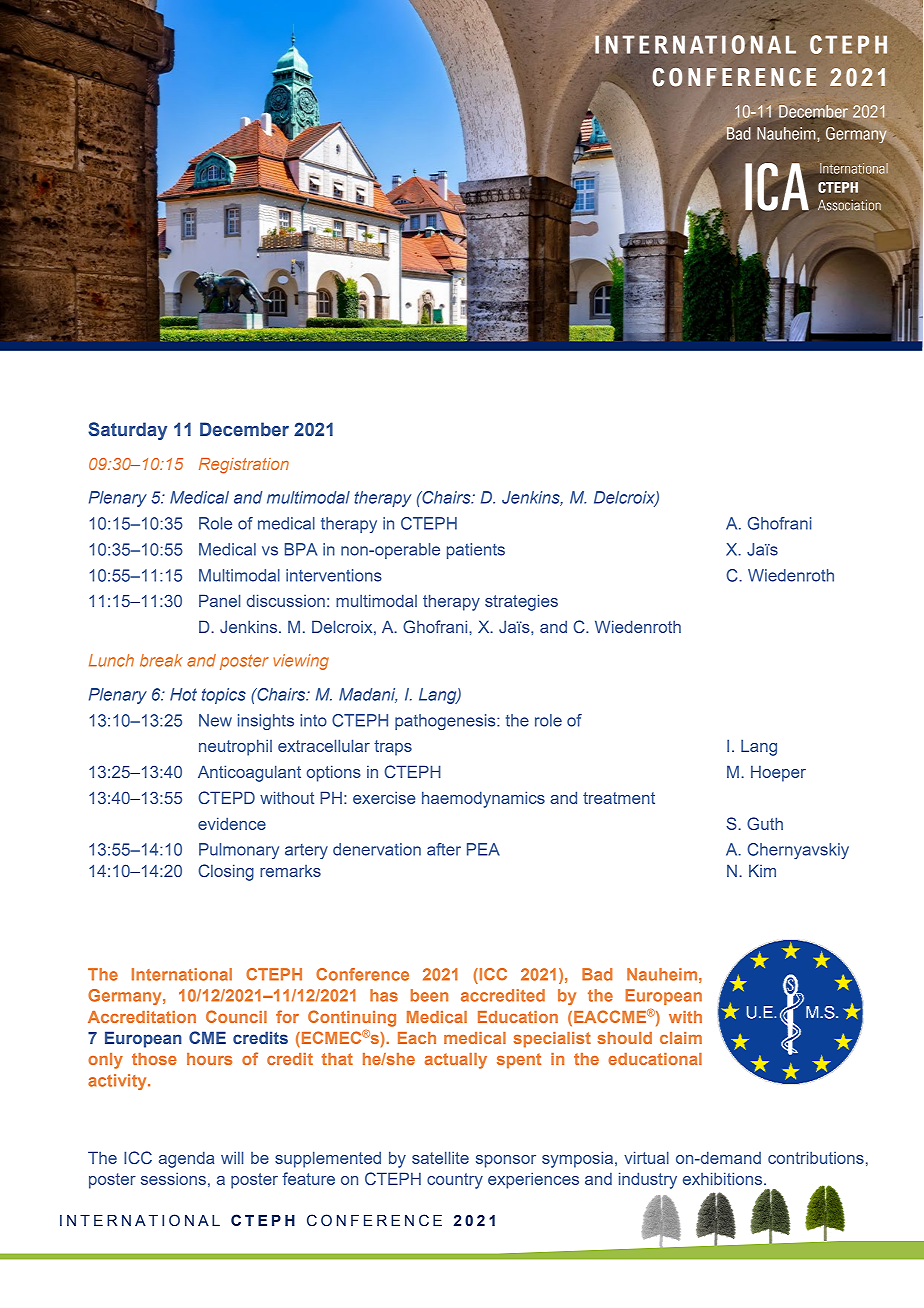 The width and height of the screenshot is (924, 1308). Describe the element at coordinates (429, 995) in the screenshot. I see `been` at that location.
